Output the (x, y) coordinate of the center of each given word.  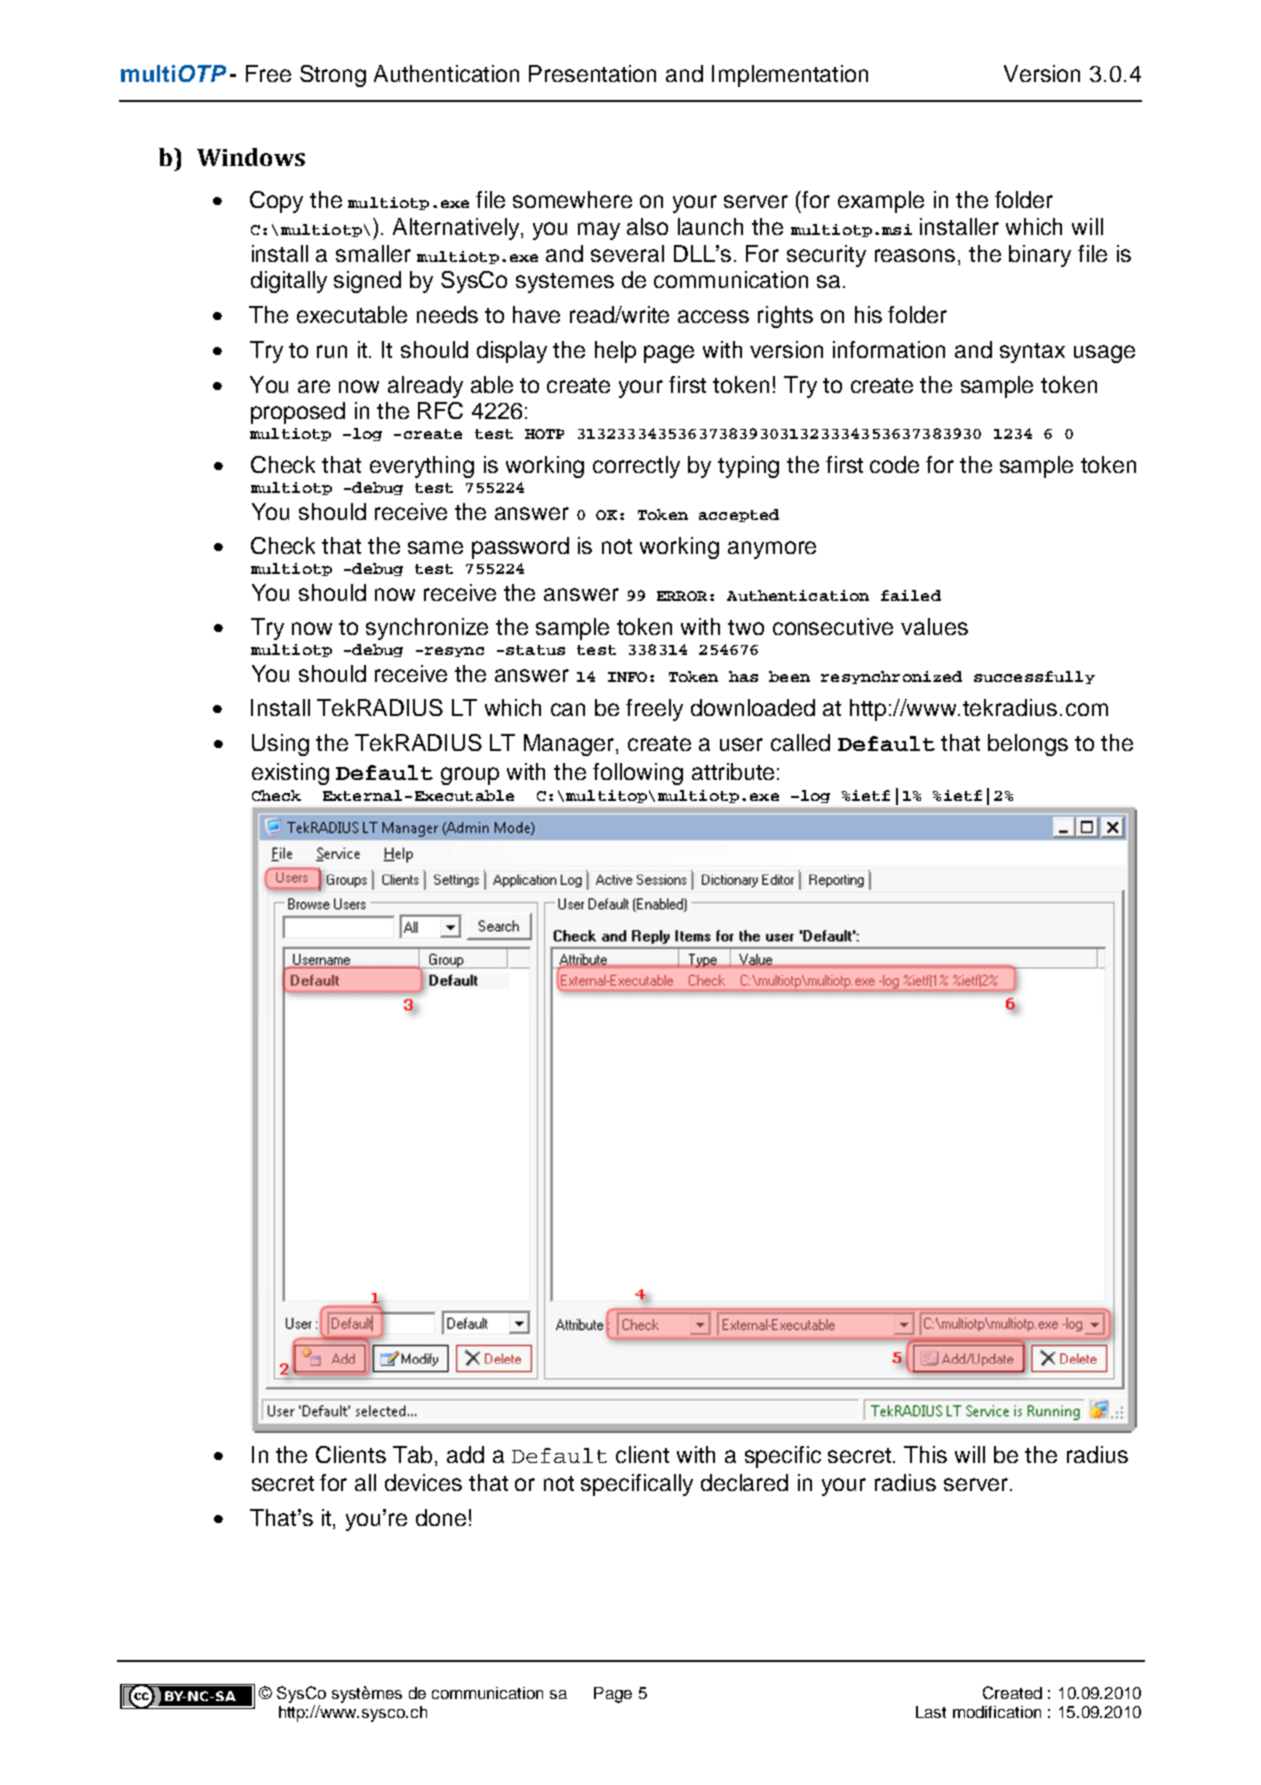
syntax (1032, 353)
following (638, 774)
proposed (298, 413)
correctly (636, 467)
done (441, 1517)
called (800, 742)
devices (423, 1482)
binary (1040, 256)
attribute (733, 771)
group (470, 776)
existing (290, 774)
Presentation (592, 73)
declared (744, 1482)
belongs (1028, 745)
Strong (333, 76)
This (925, 1454)
